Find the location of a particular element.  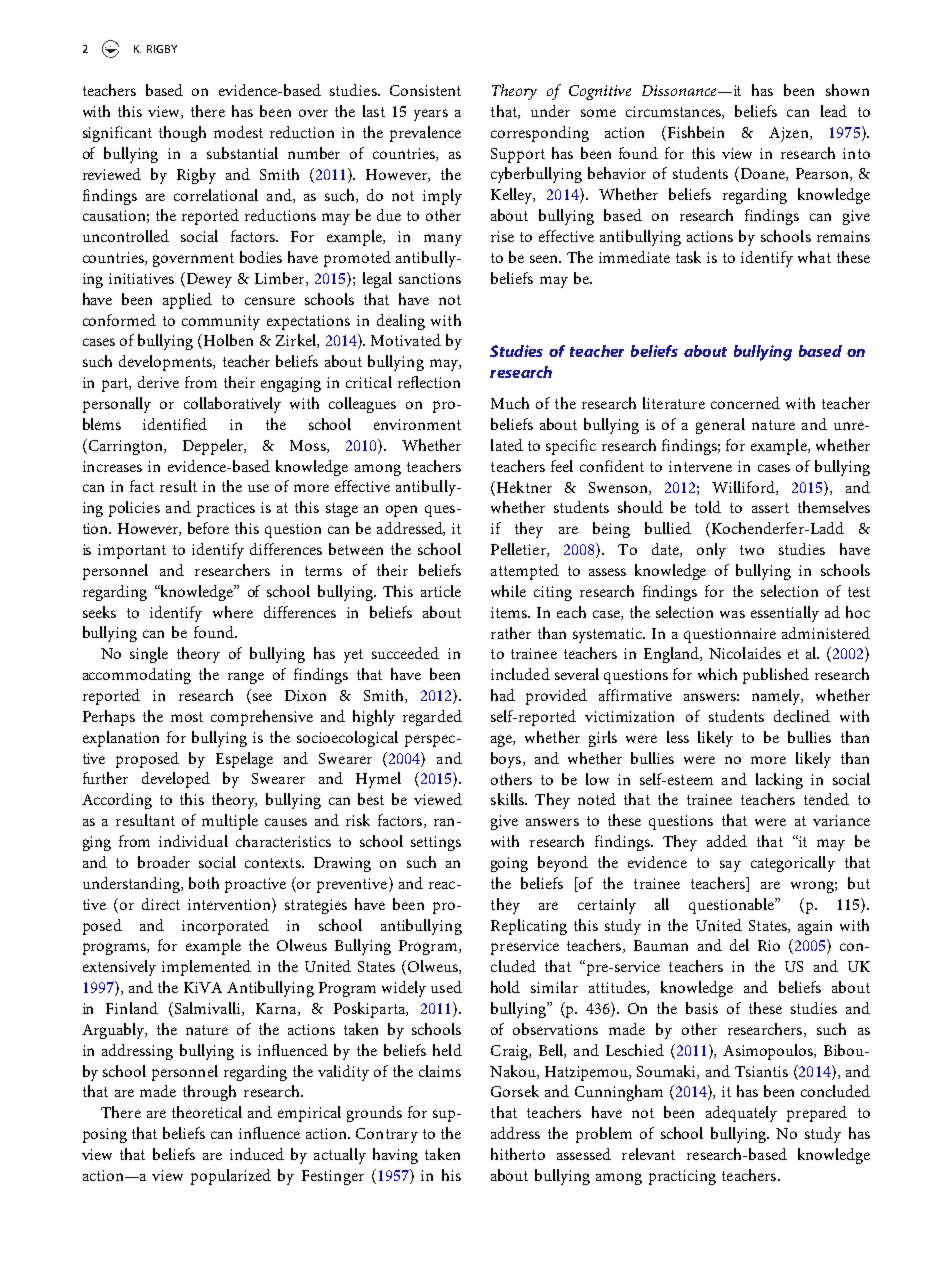

lead is located at coordinates (834, 111).
